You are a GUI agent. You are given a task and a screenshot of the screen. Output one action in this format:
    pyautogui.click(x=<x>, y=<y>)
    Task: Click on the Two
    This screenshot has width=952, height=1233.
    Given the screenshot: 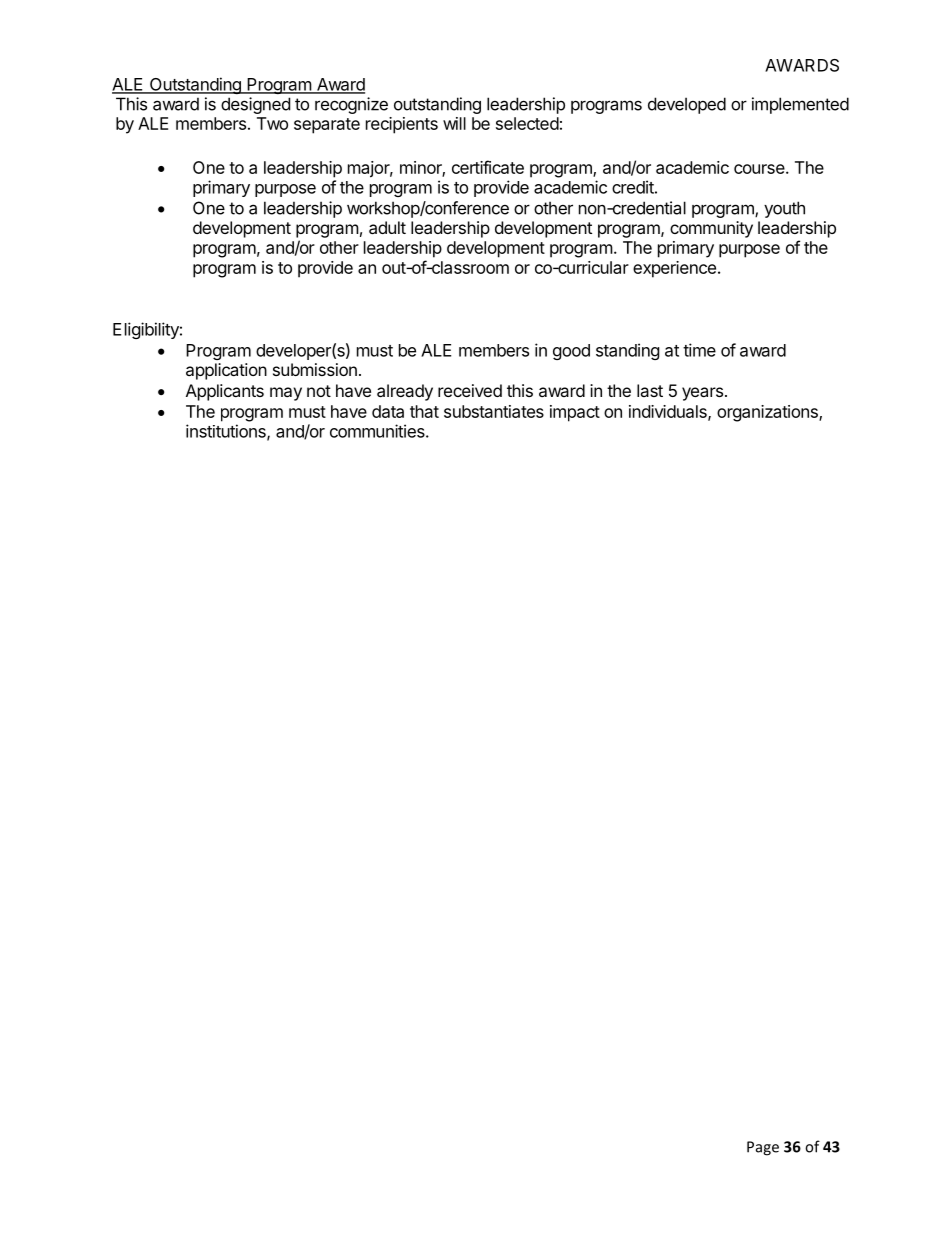 What is the action you would take?
    pyautogui.click(x=272, y=123)
